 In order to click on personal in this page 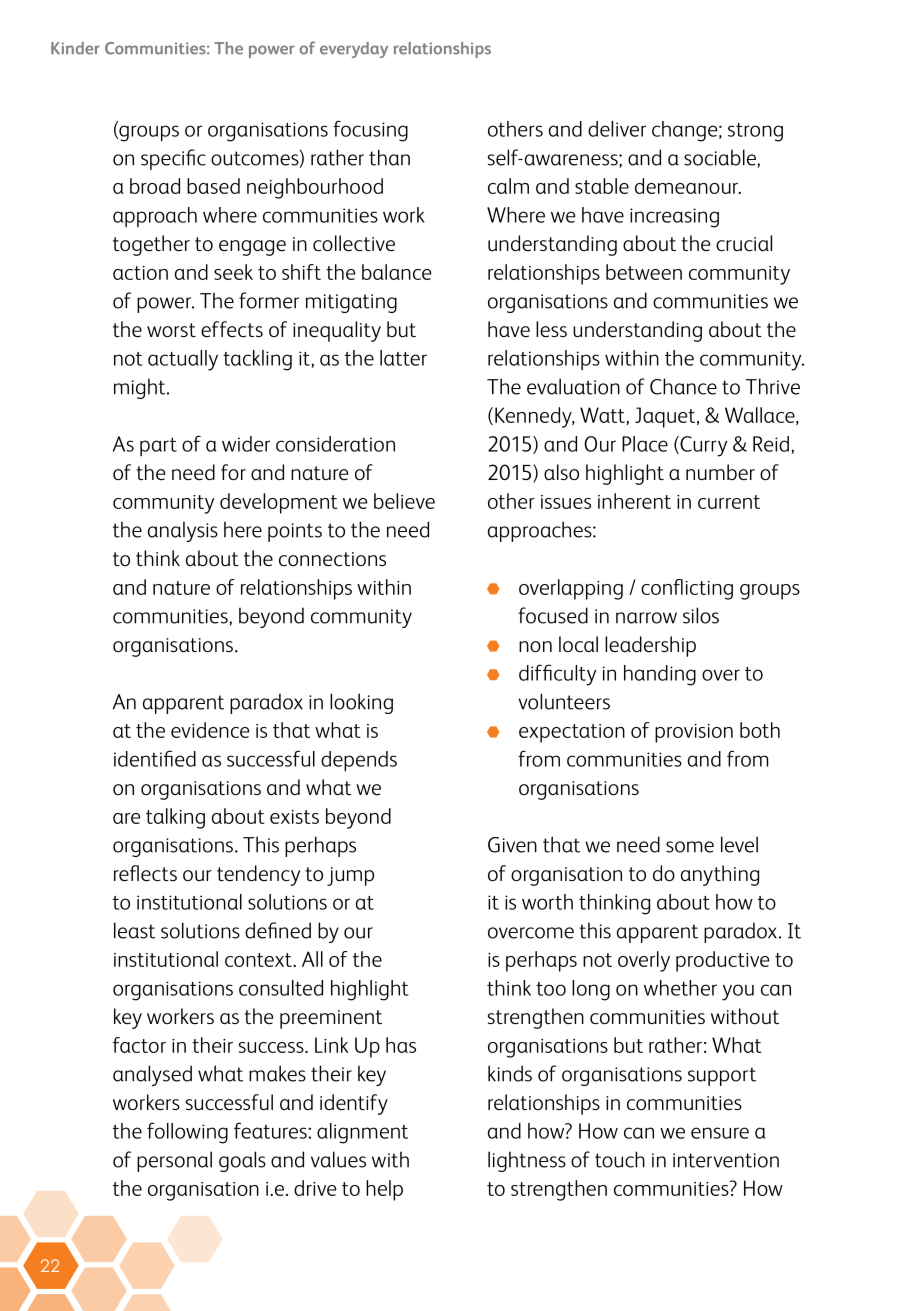, I will do `click(174, 1161)`.
